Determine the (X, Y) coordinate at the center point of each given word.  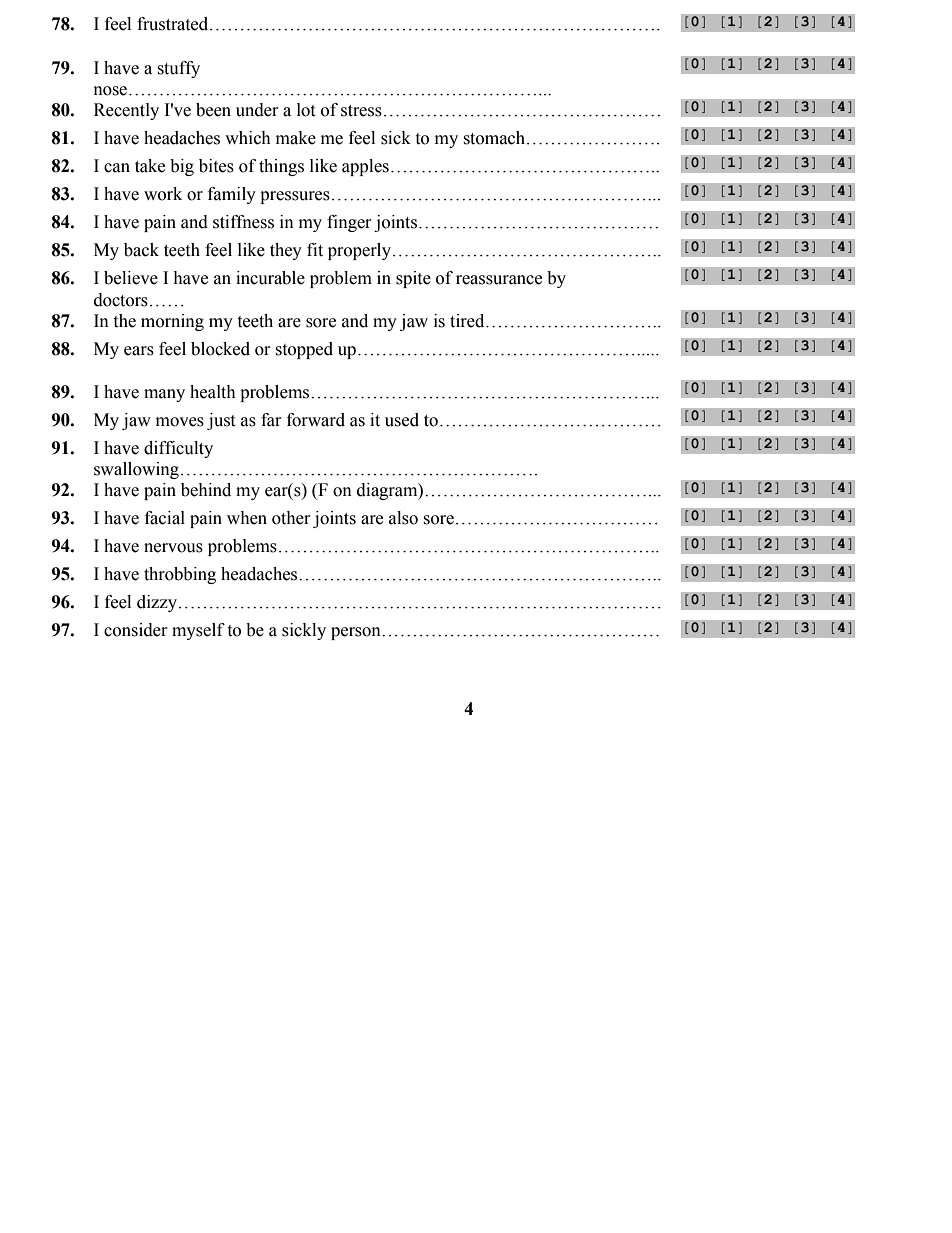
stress (361, 111)
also (403, 518)
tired (468, 321)
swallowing (136, 470)
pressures (295, 197)
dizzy (158, 603)
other (291, 518)
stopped (304, 350)
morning (172, 322)
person (357, 633)
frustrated (174, 24)
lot (306, 110)
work (163, 194)
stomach (495, 138)
